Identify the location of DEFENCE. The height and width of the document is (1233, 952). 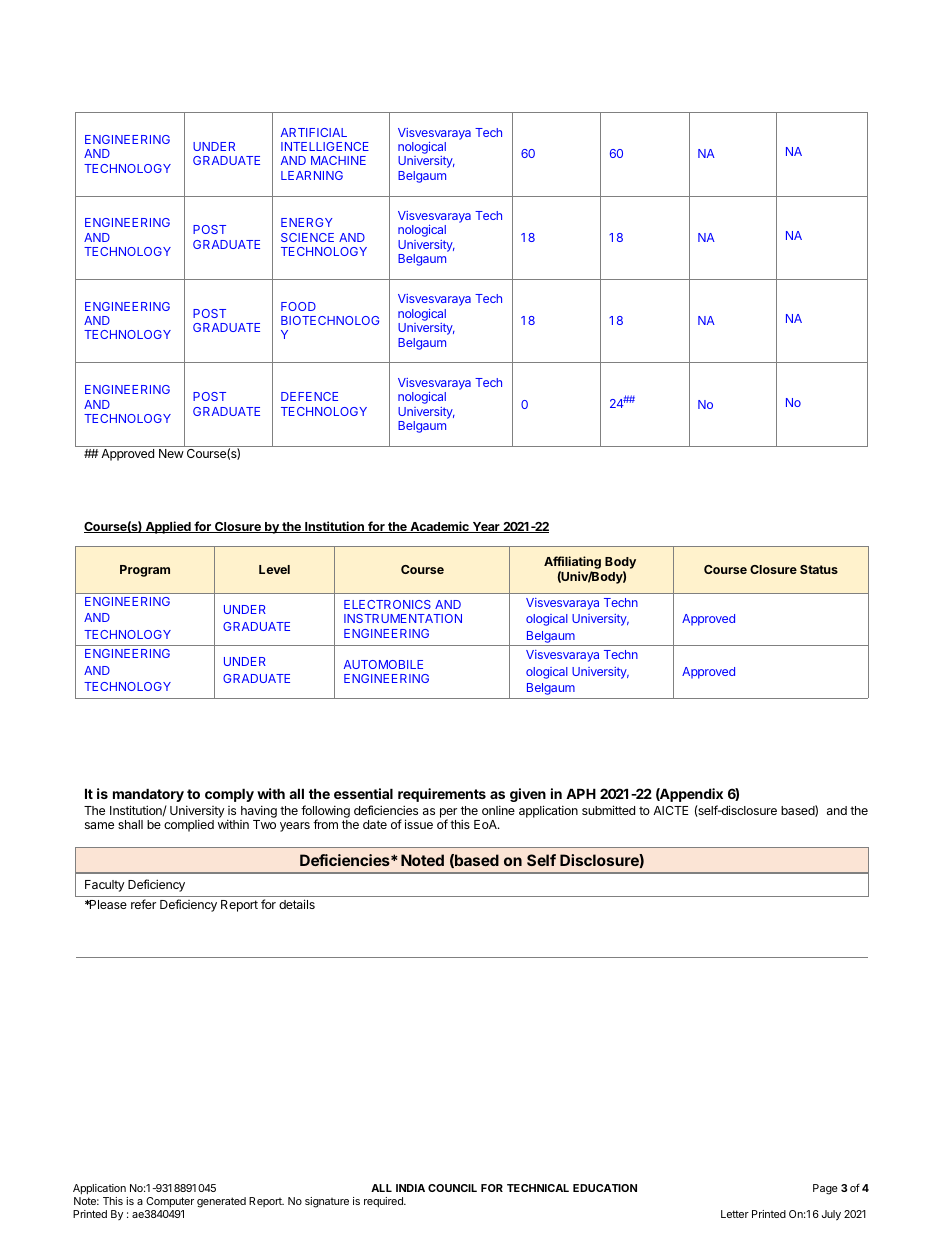
(309, 396).
